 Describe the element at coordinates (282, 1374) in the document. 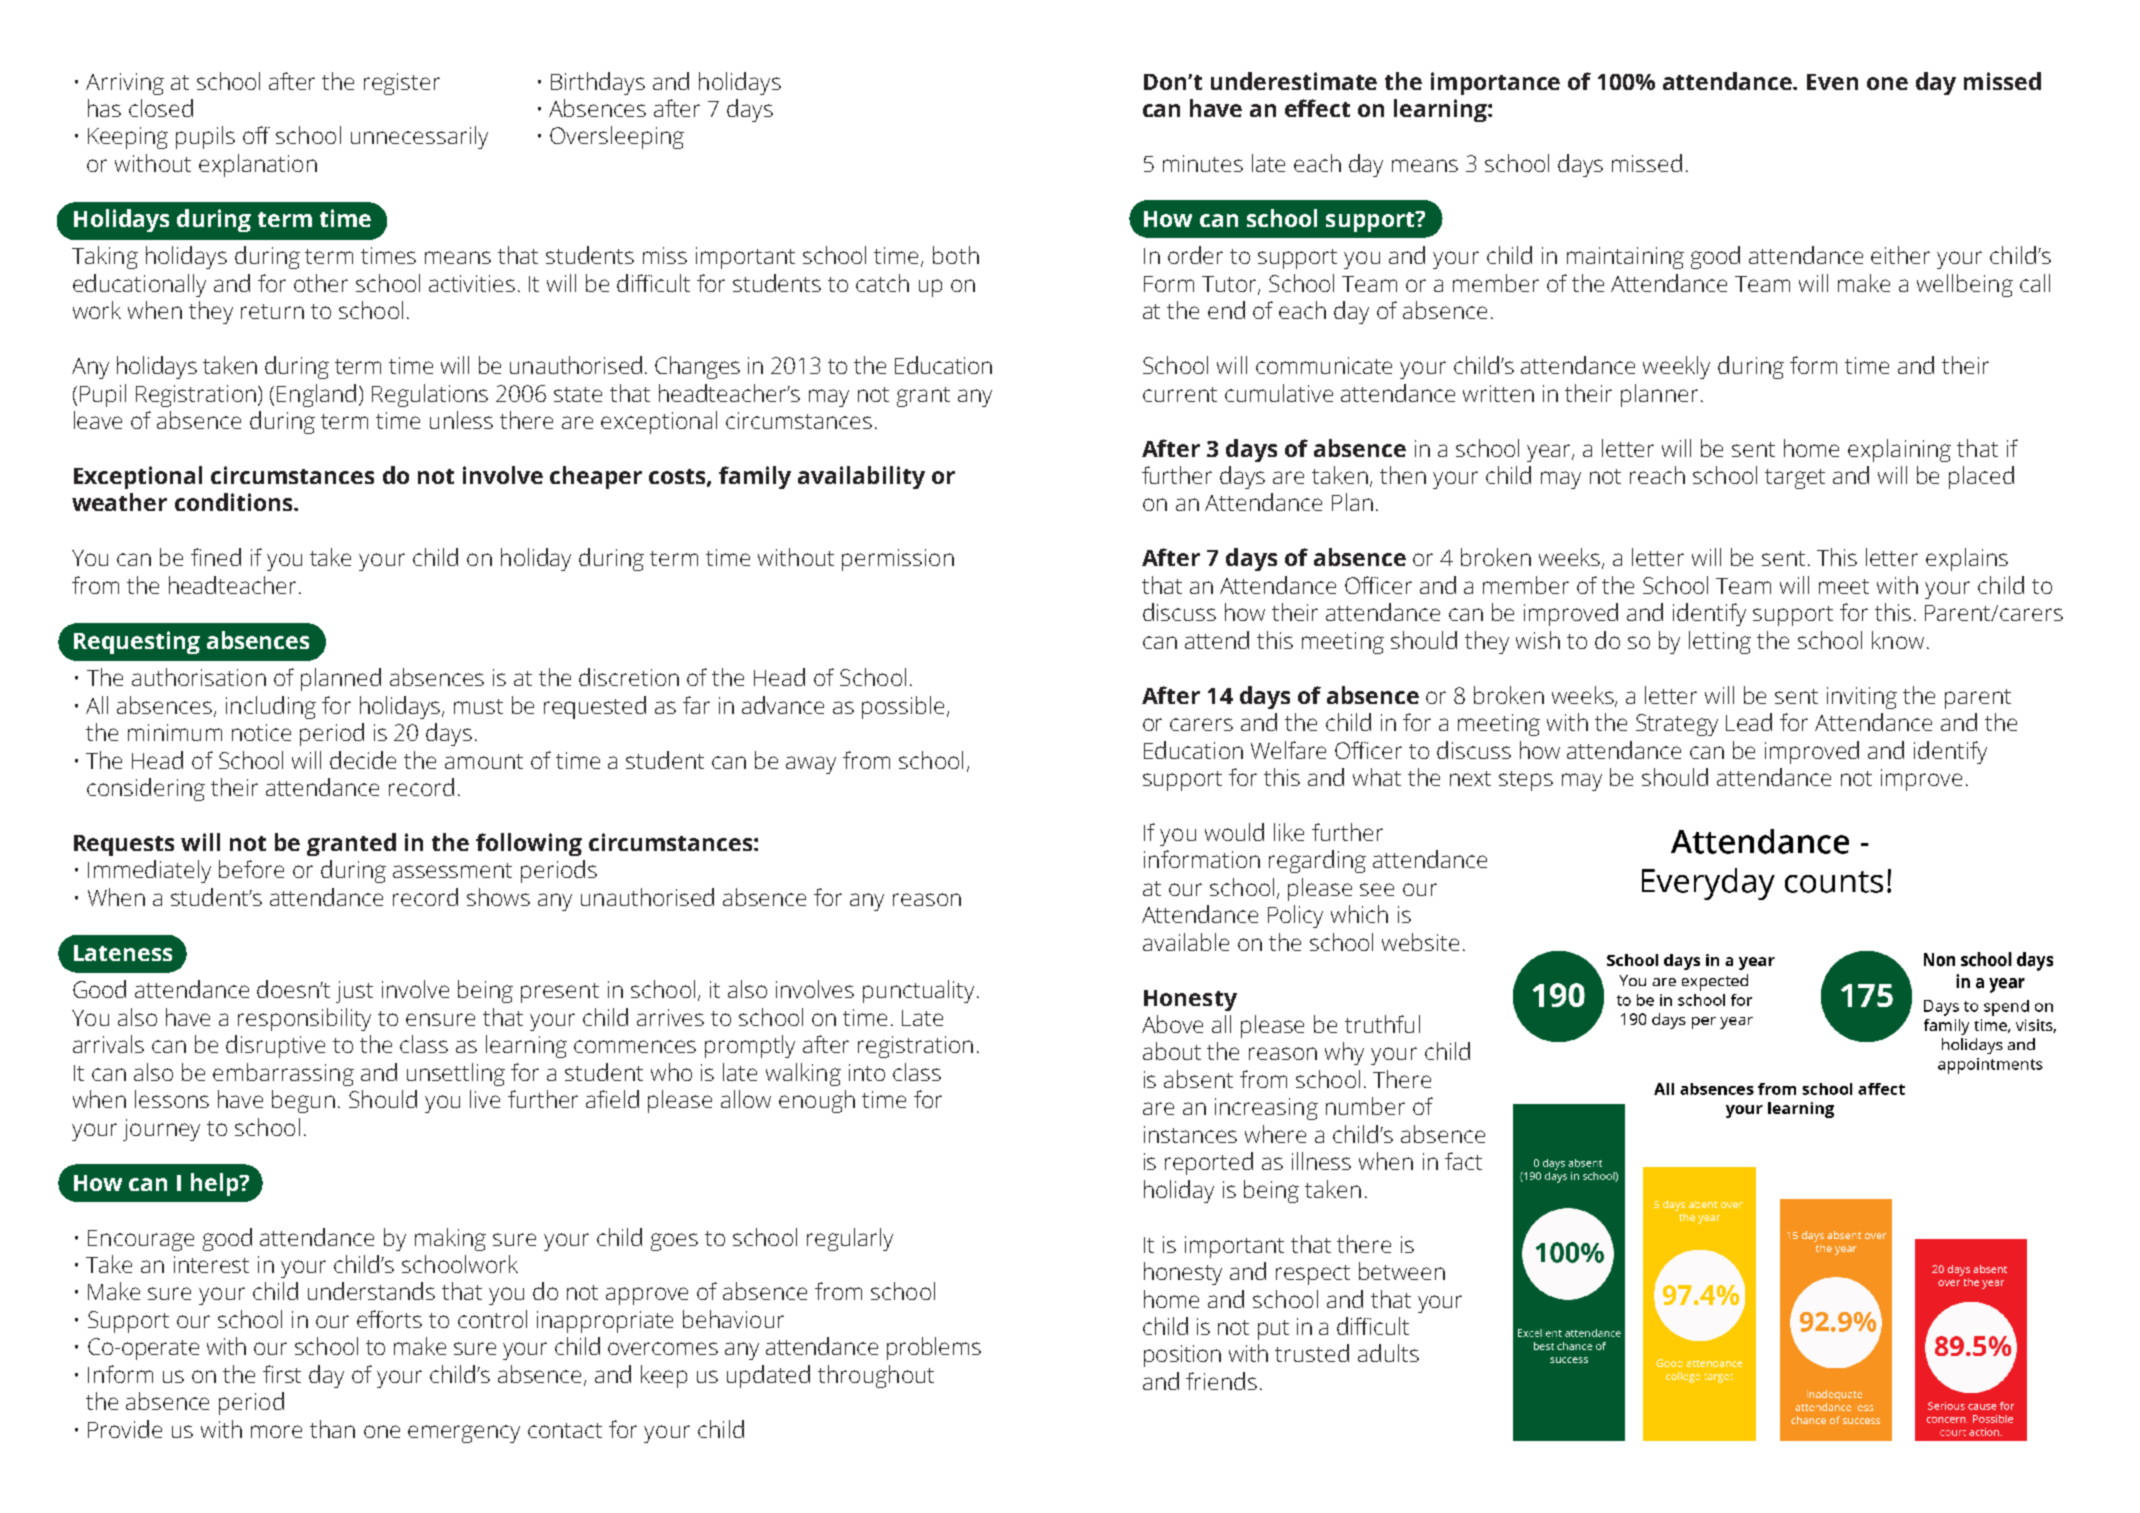

I see `first` at that location.
